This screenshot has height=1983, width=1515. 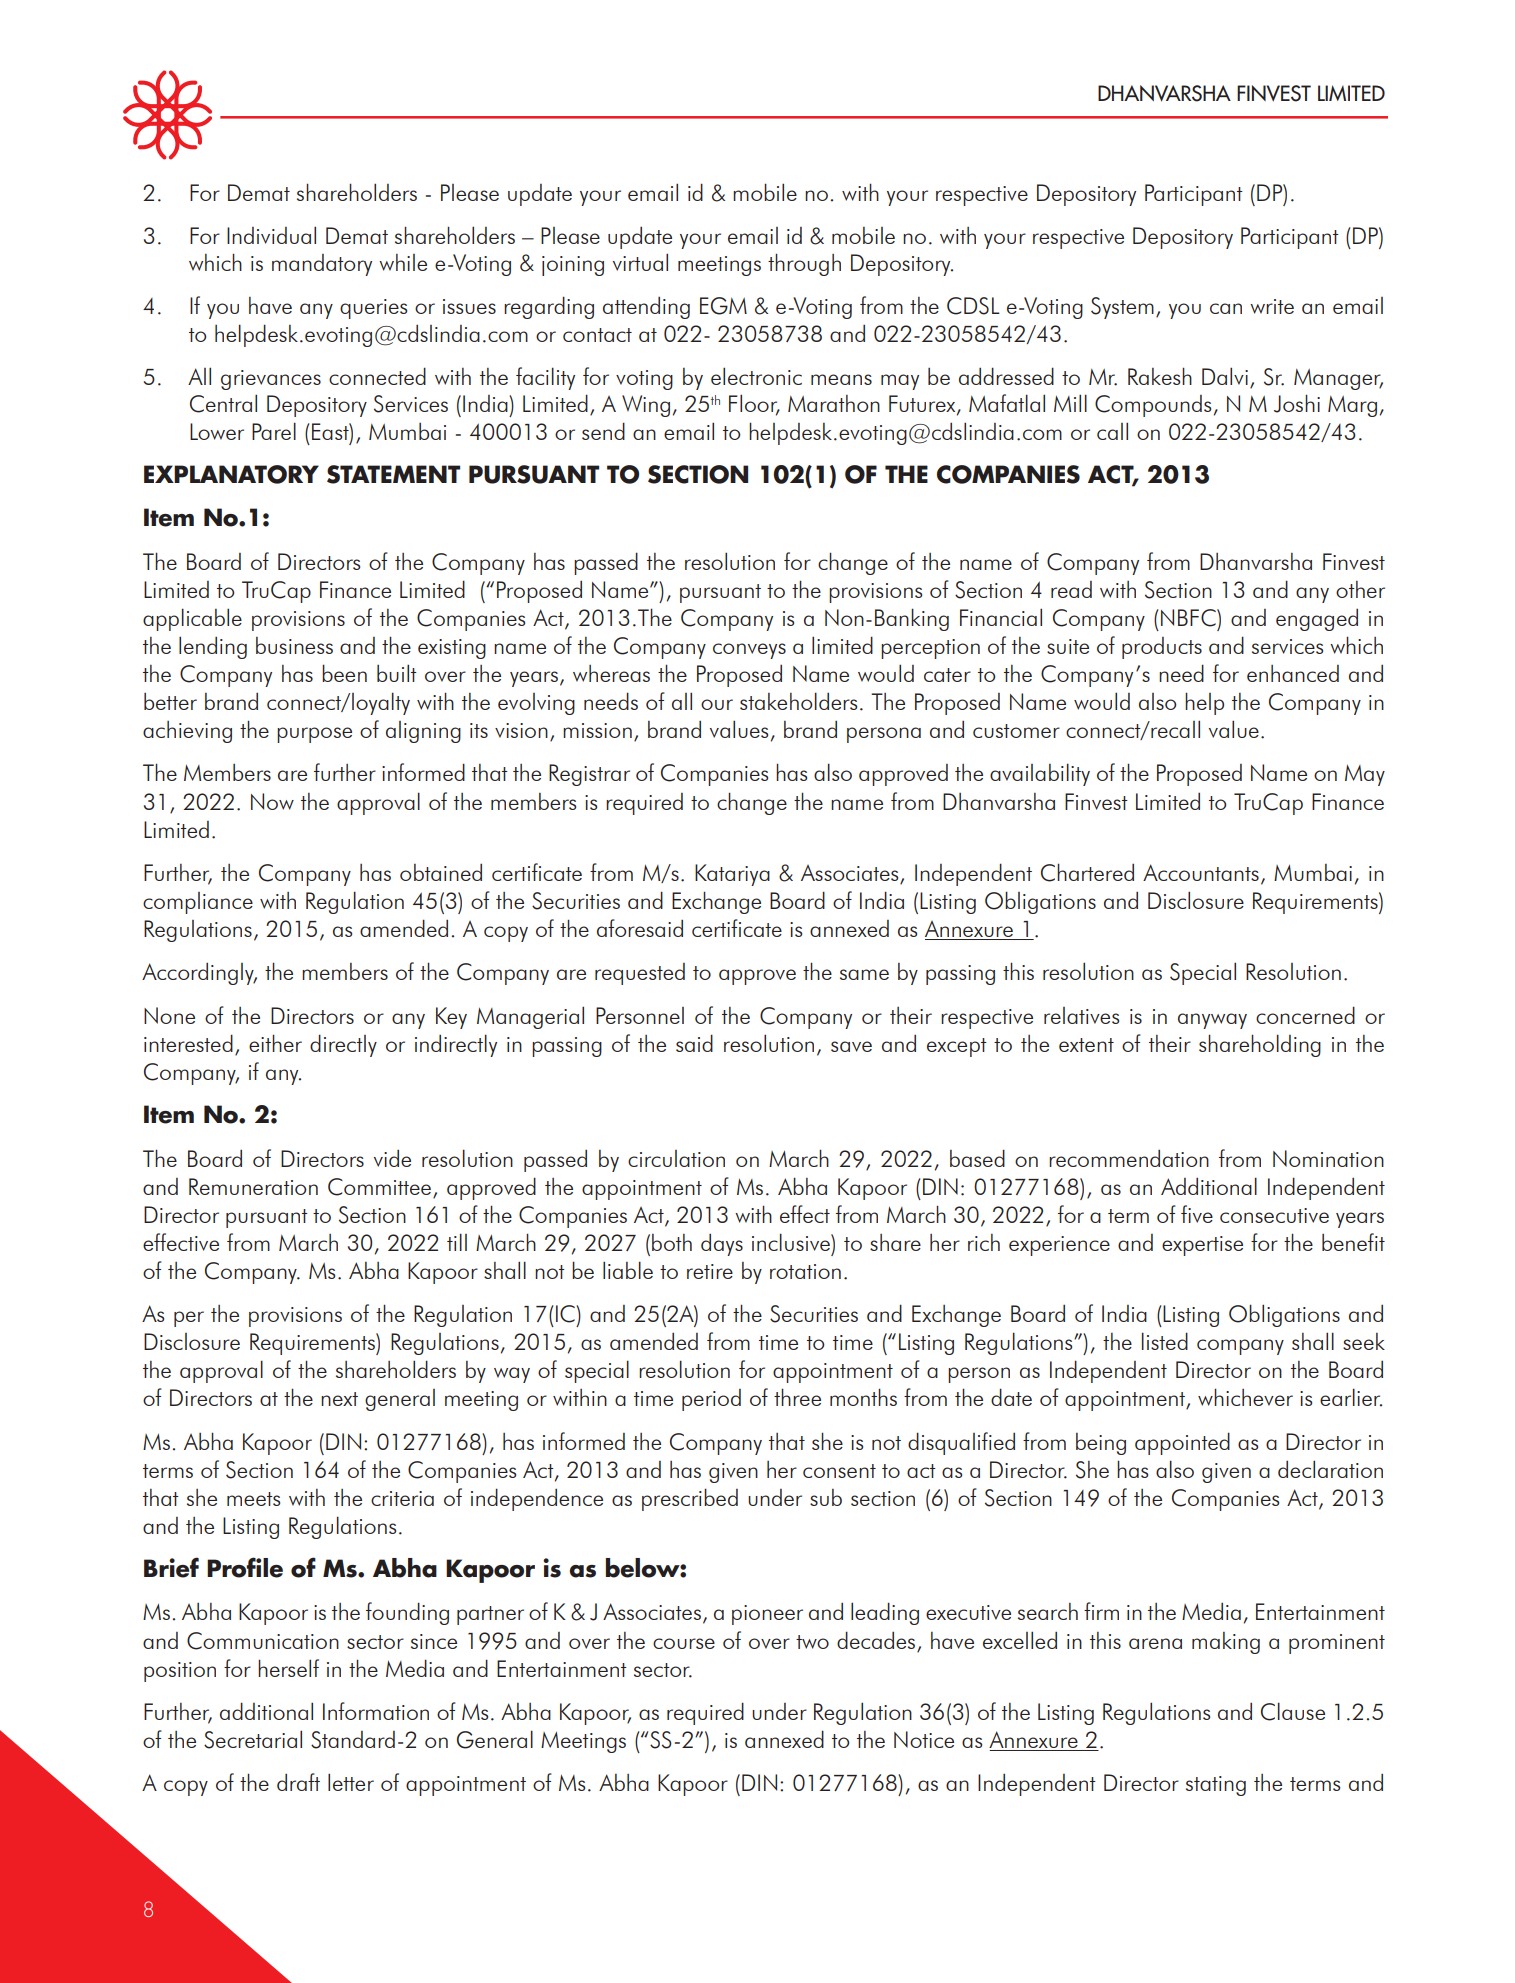 I want to click on inclusive, so click(x=792, y=1242).
